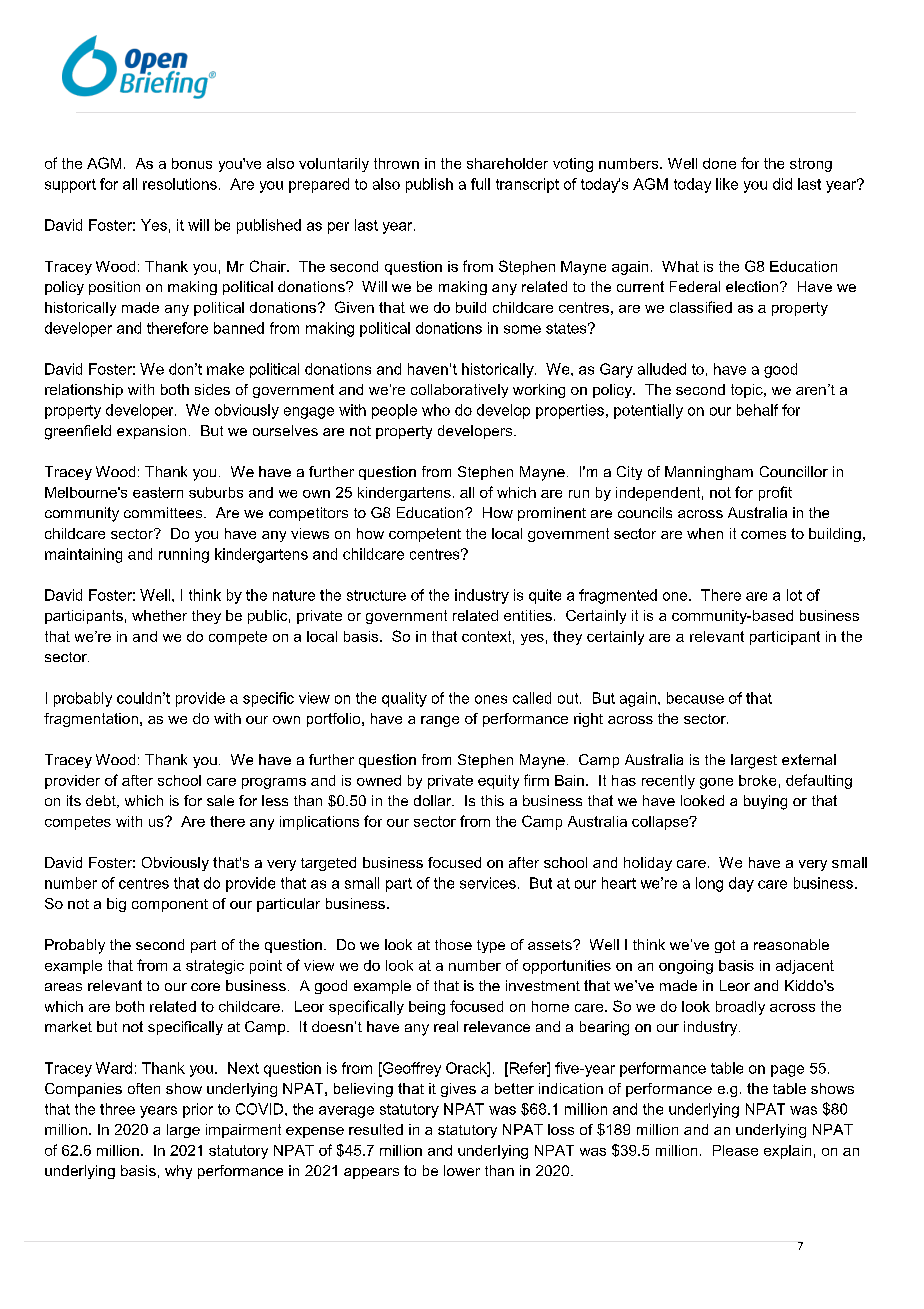 Image resolution: width=924 pixels, height=1309 pixels. I want to click on Please, so click(735, 1150).
